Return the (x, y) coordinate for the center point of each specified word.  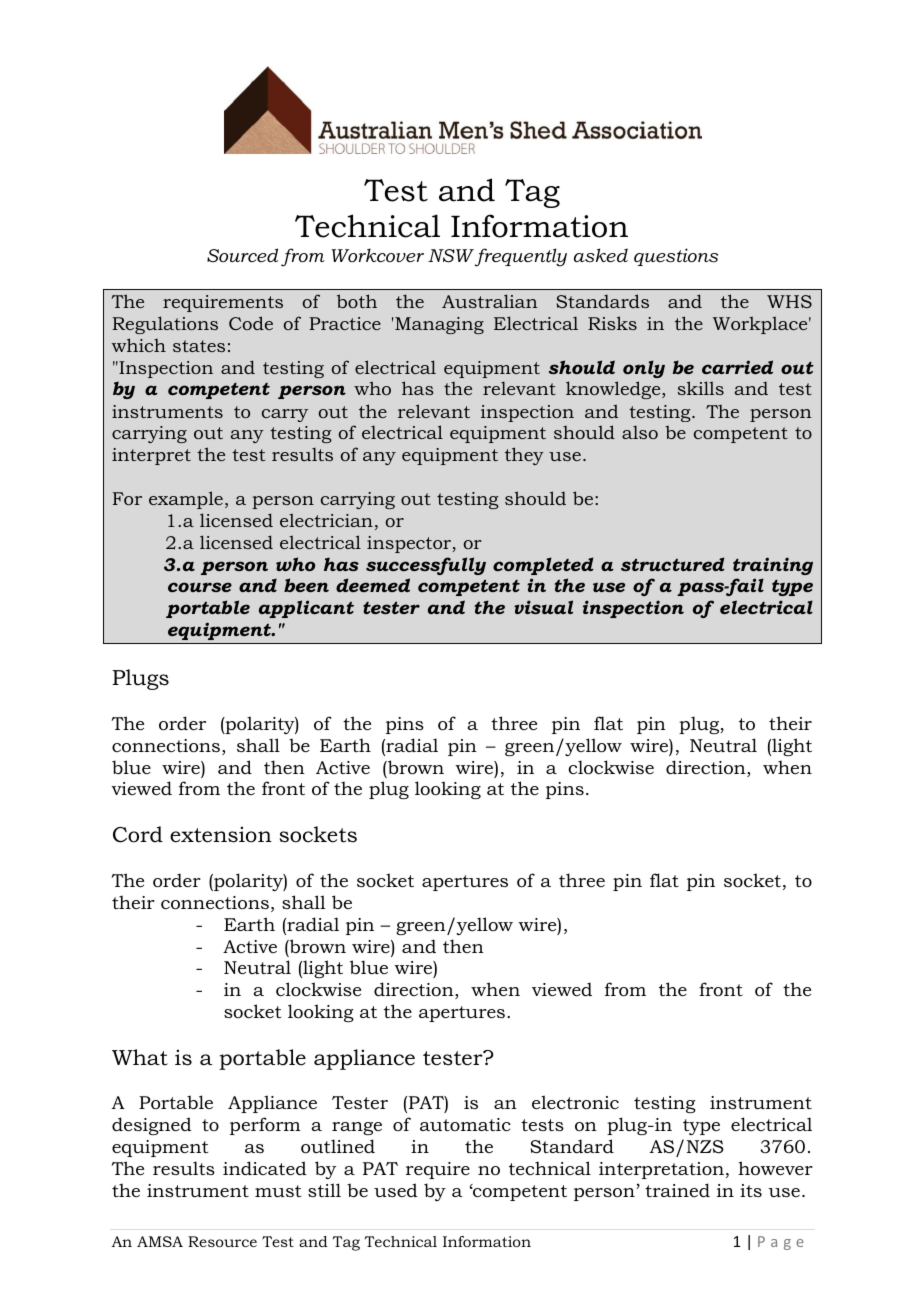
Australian (490, 301)
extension (221, 834)
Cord (138, 834)
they (524, 456)
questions (676, 257)
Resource (222, 1241)
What (140, 1057)
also (640, 432)
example (186, 500)
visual (543, 607)
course (200, 587)
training (773, 566)
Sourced (242, 255)
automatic (465, 1125)
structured (673, 564)
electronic (575, 1102)
